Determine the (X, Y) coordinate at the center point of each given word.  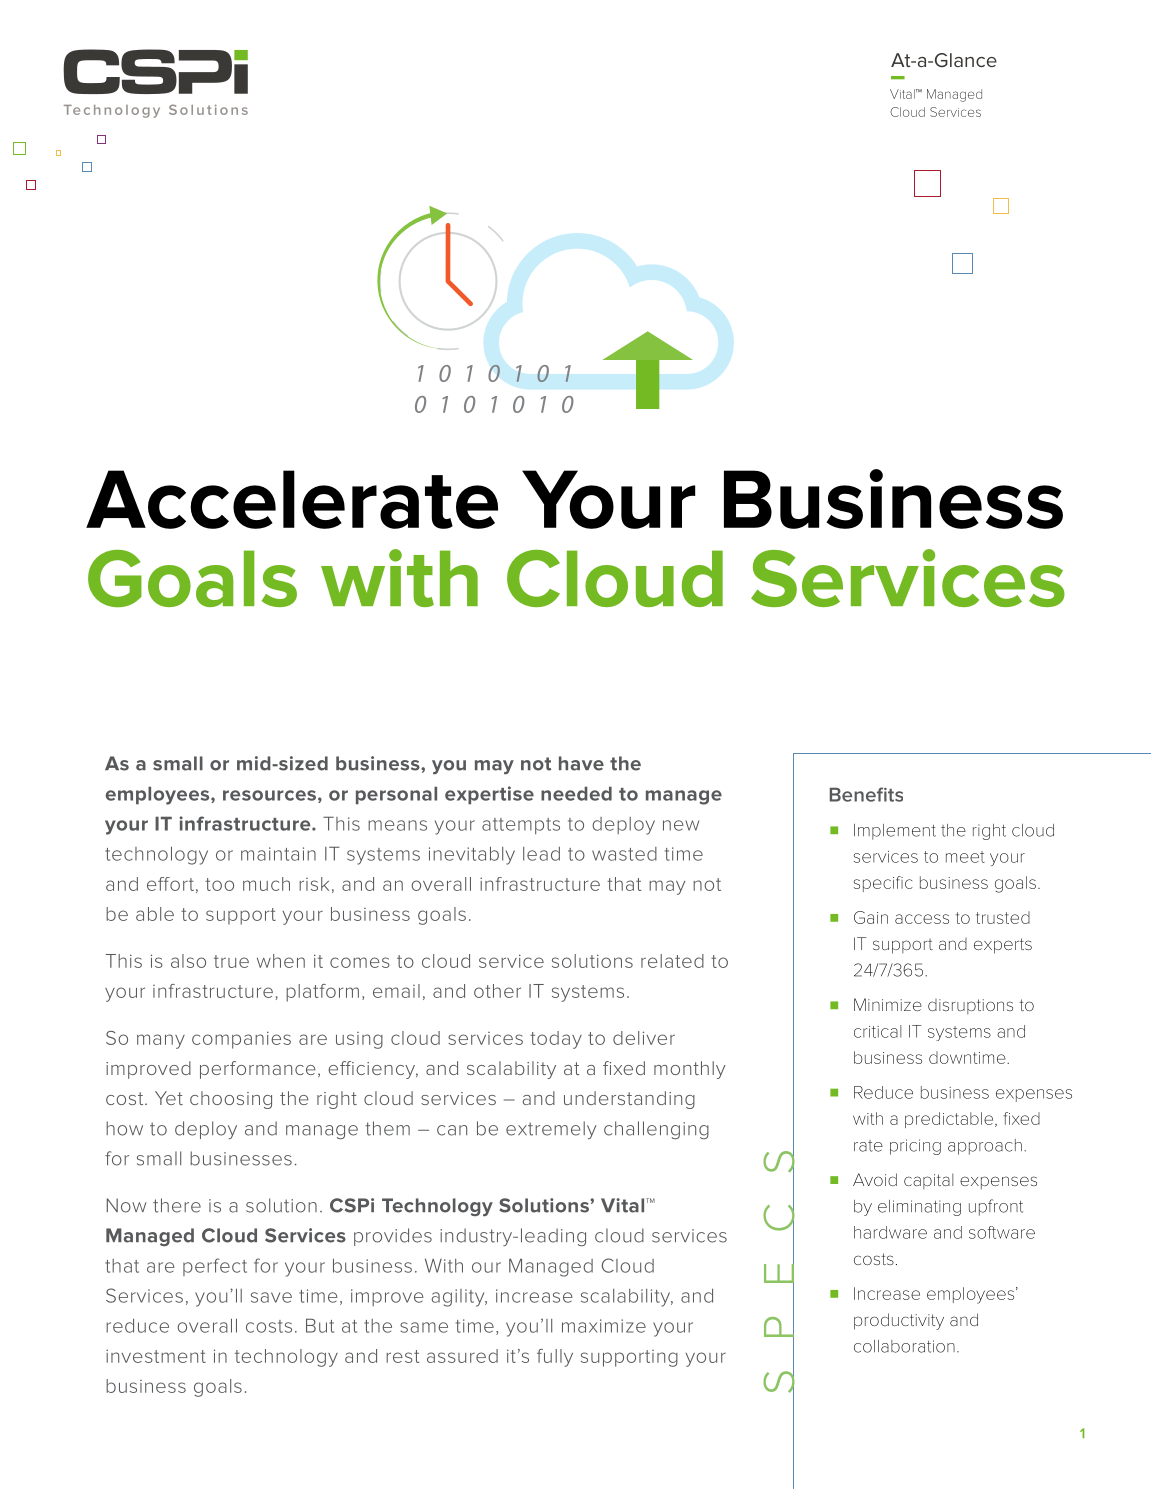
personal (396, 795)
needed (576, 793)
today (556, 1040)
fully (555, 1358)
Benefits (866, 794)
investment (156, 1356)
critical (877, 1031)
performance (258, 1070)
